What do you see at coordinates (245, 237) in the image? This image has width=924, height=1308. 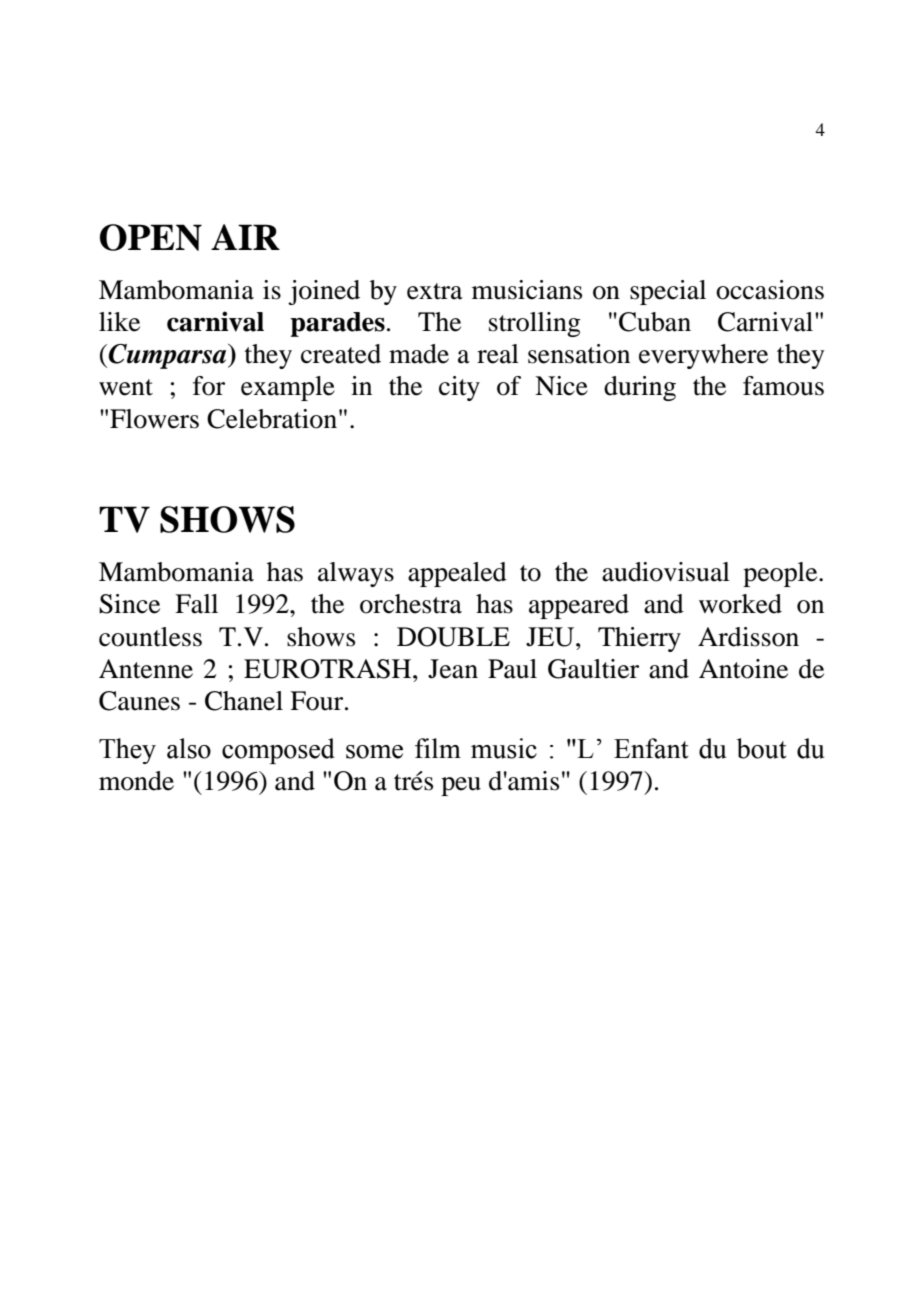 I see `AIR` at bounding box center [245, 237].
